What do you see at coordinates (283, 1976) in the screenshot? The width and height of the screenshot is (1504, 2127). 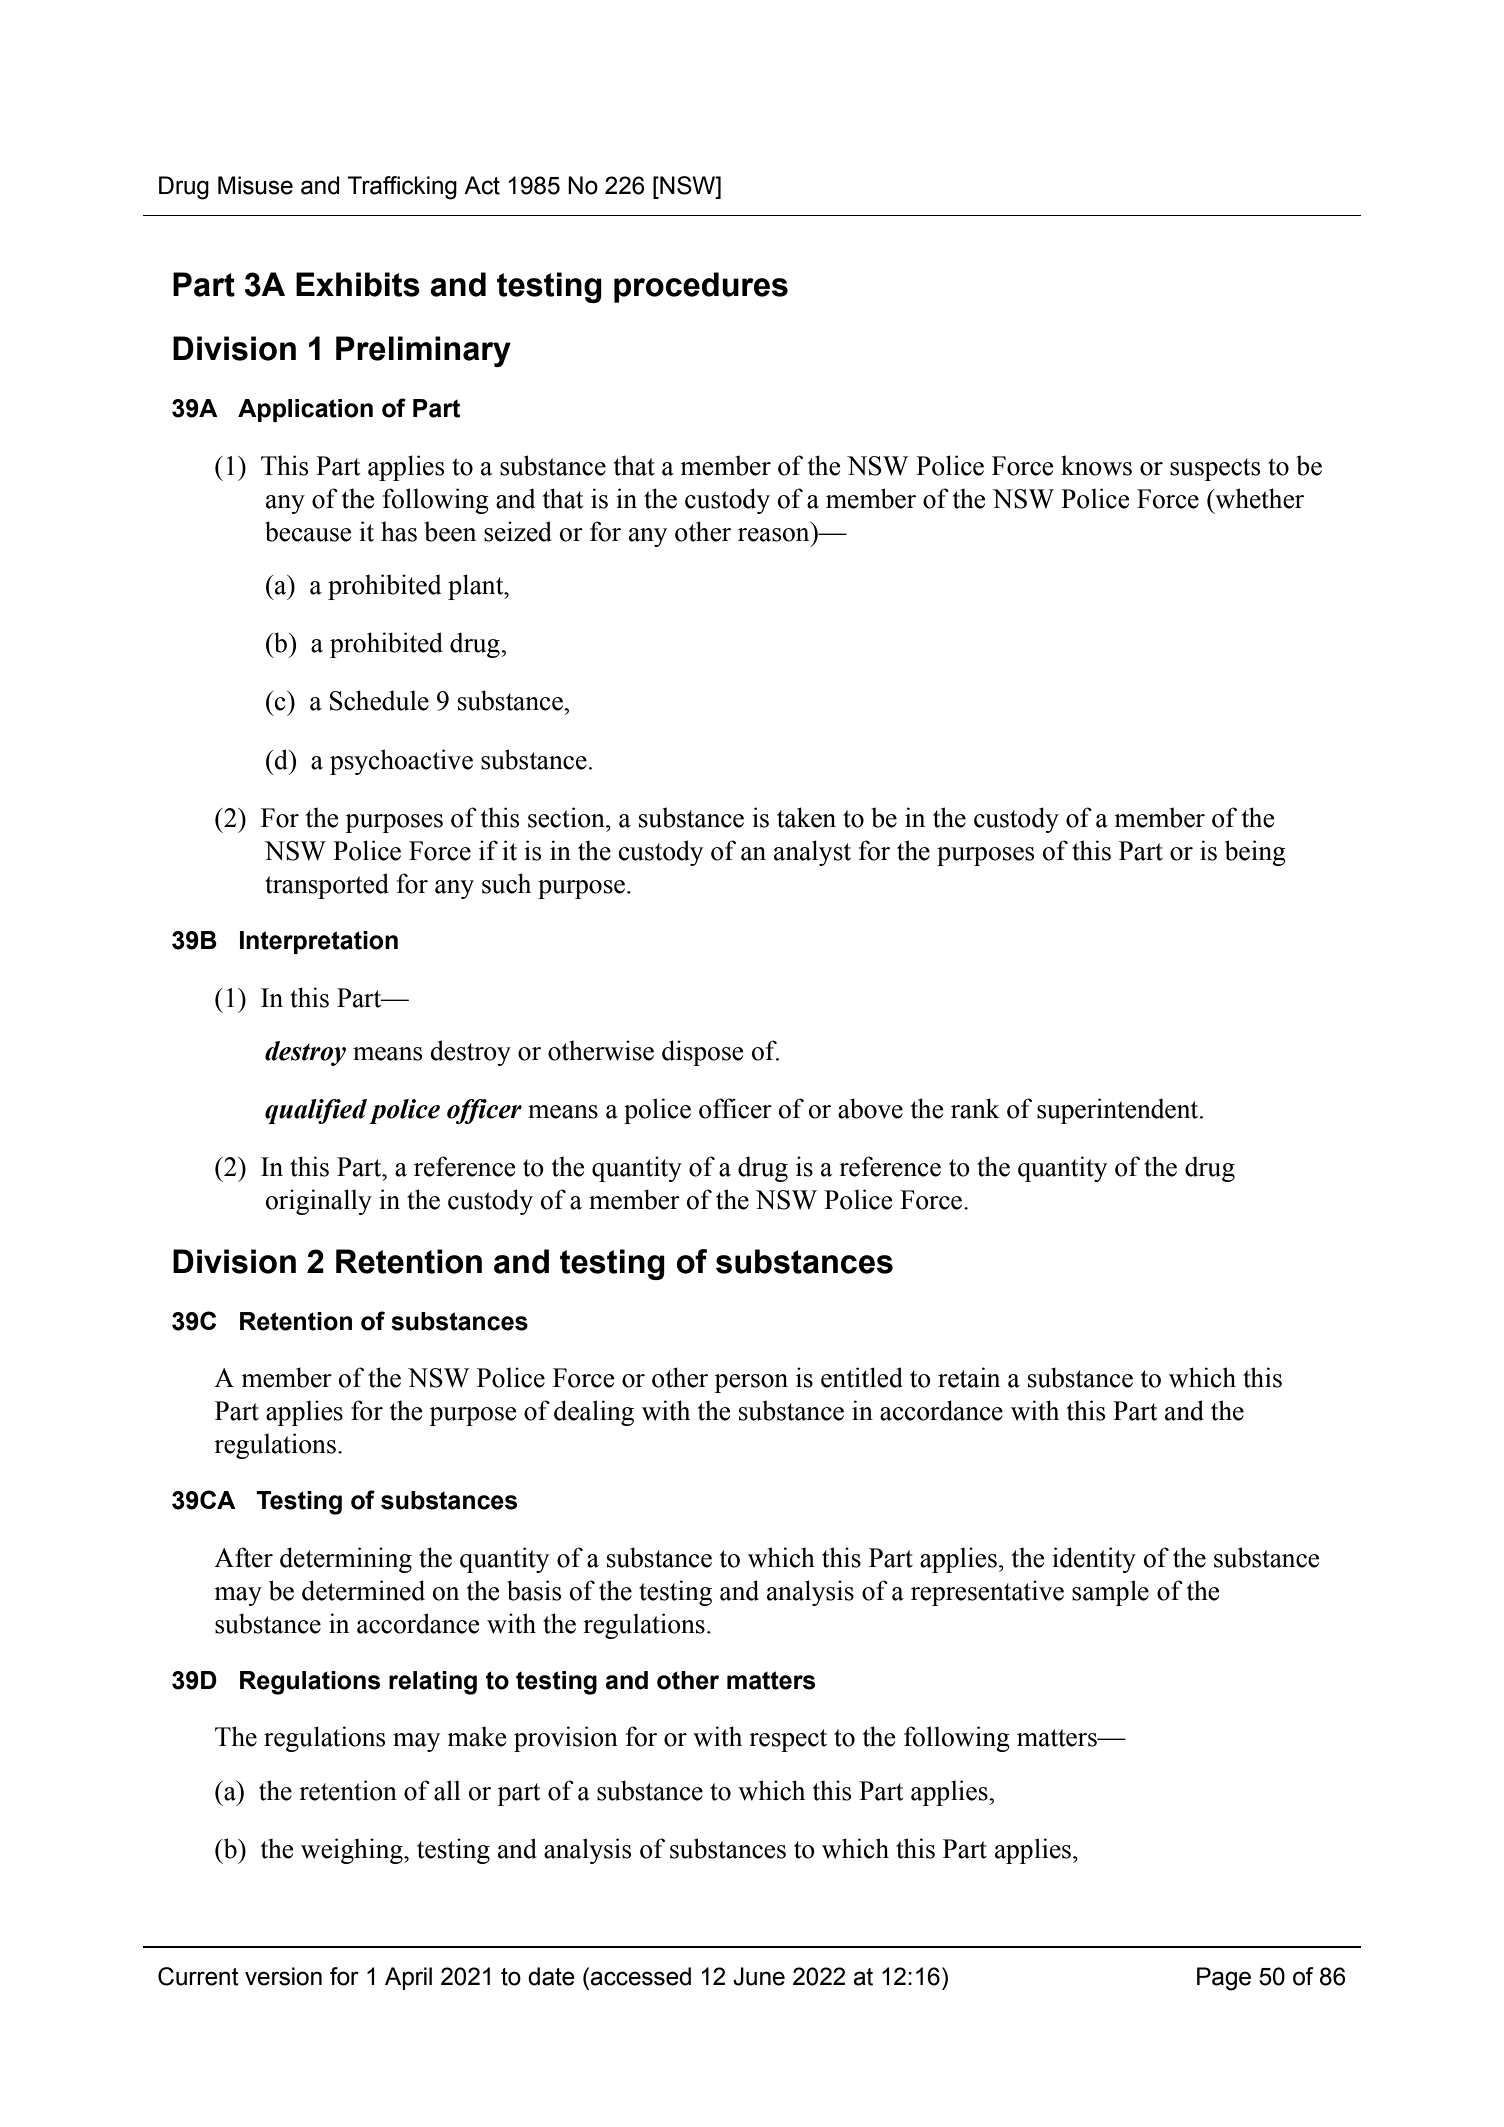 I see `version` at bounding box center [283, 1976].
